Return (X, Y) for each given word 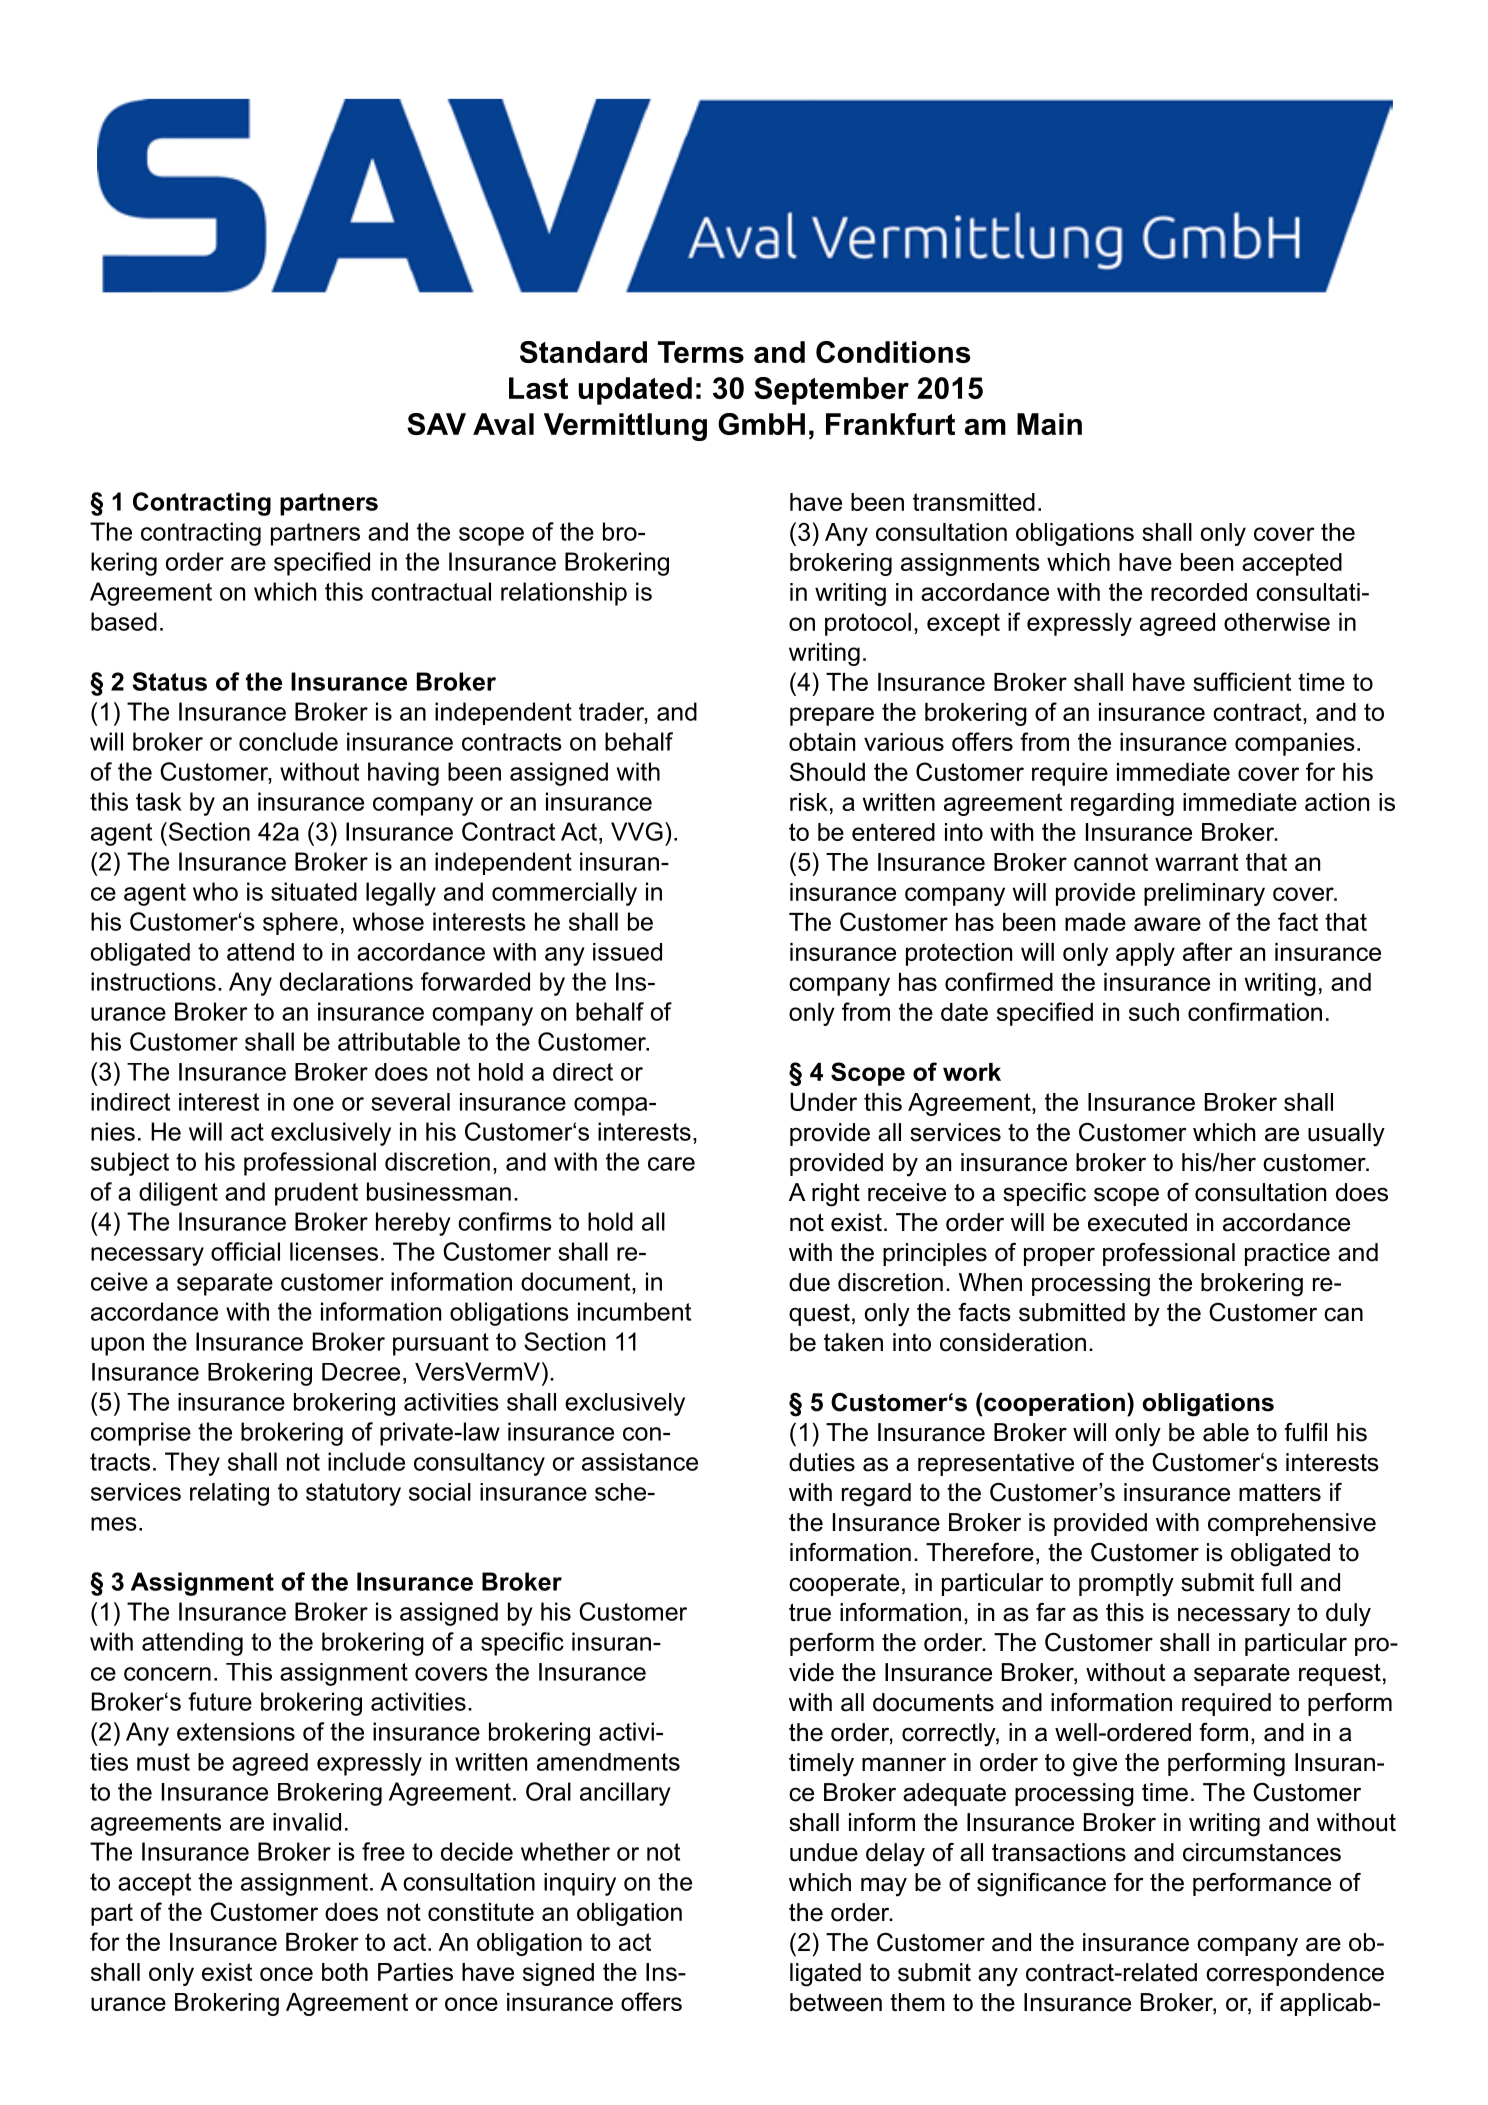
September (831, 391)
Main (1049, 424)
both (345, 1972)
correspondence (1295, 1974)
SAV (436, 424)
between (836, 2002)
